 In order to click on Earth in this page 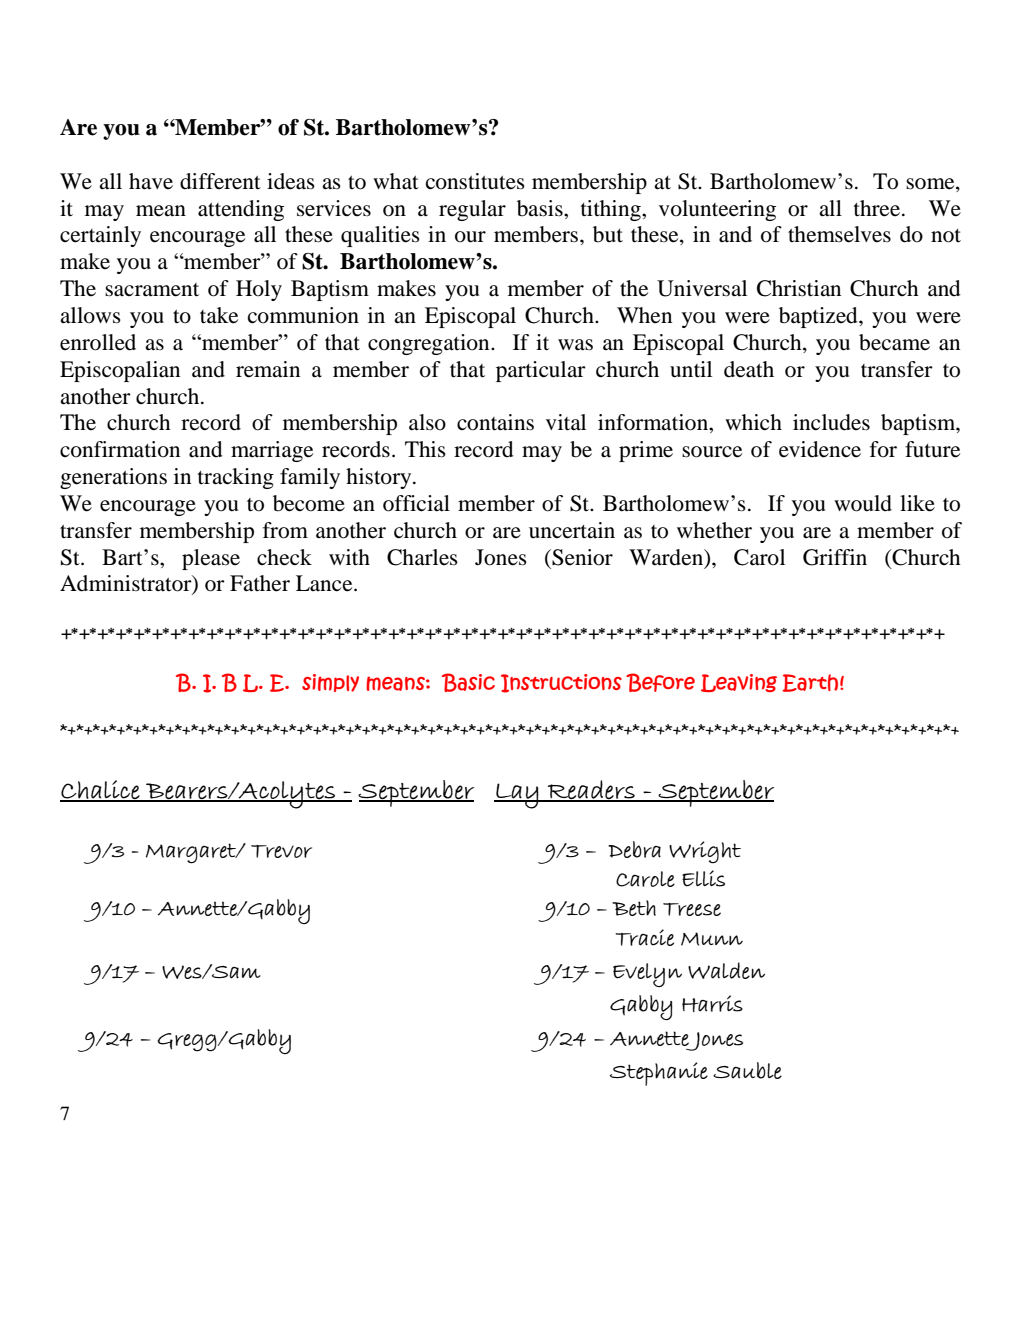, I will do `click(810, 683)`.
